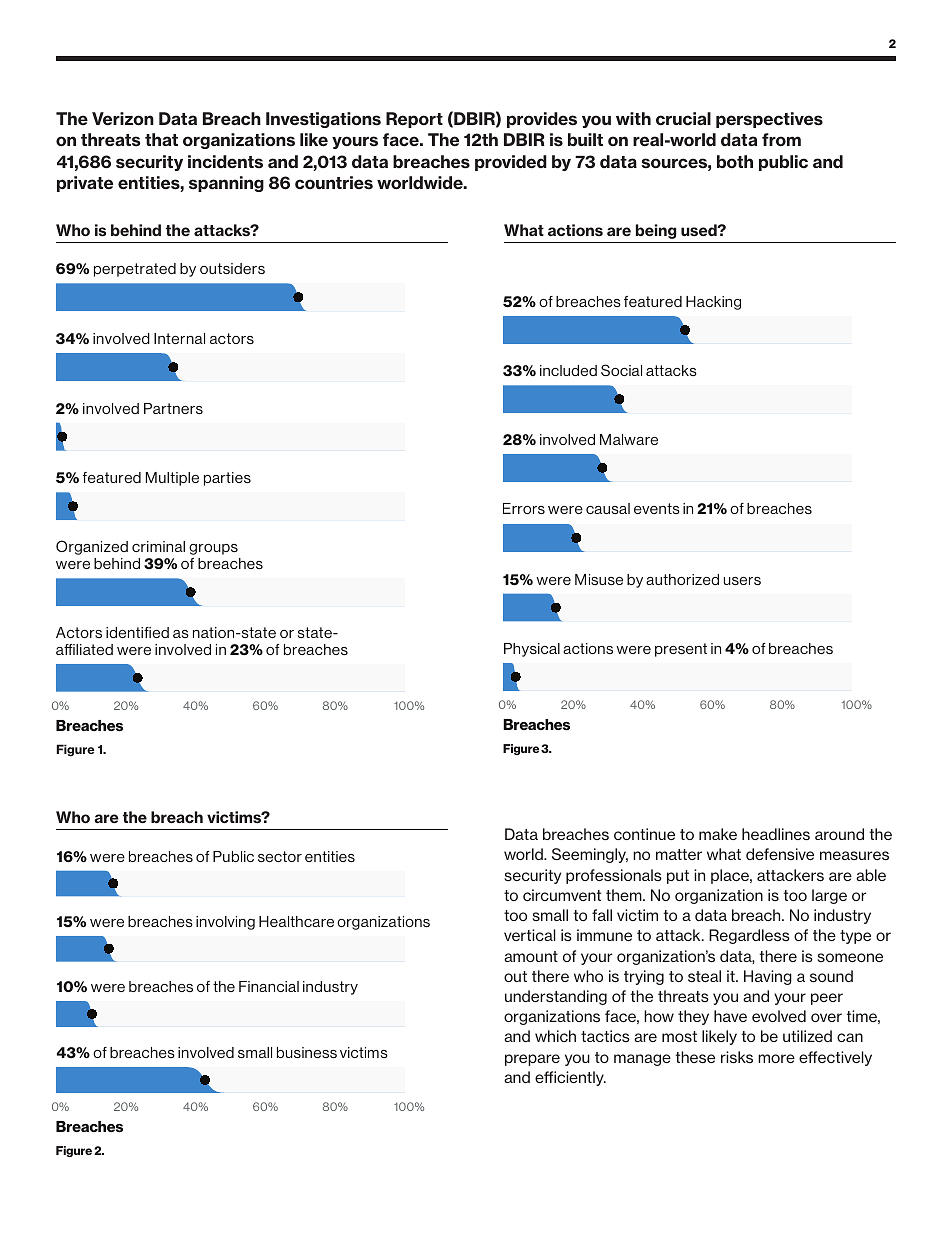 This page has height=1233, width=952. I want to click on business, so click(307, 1052).
